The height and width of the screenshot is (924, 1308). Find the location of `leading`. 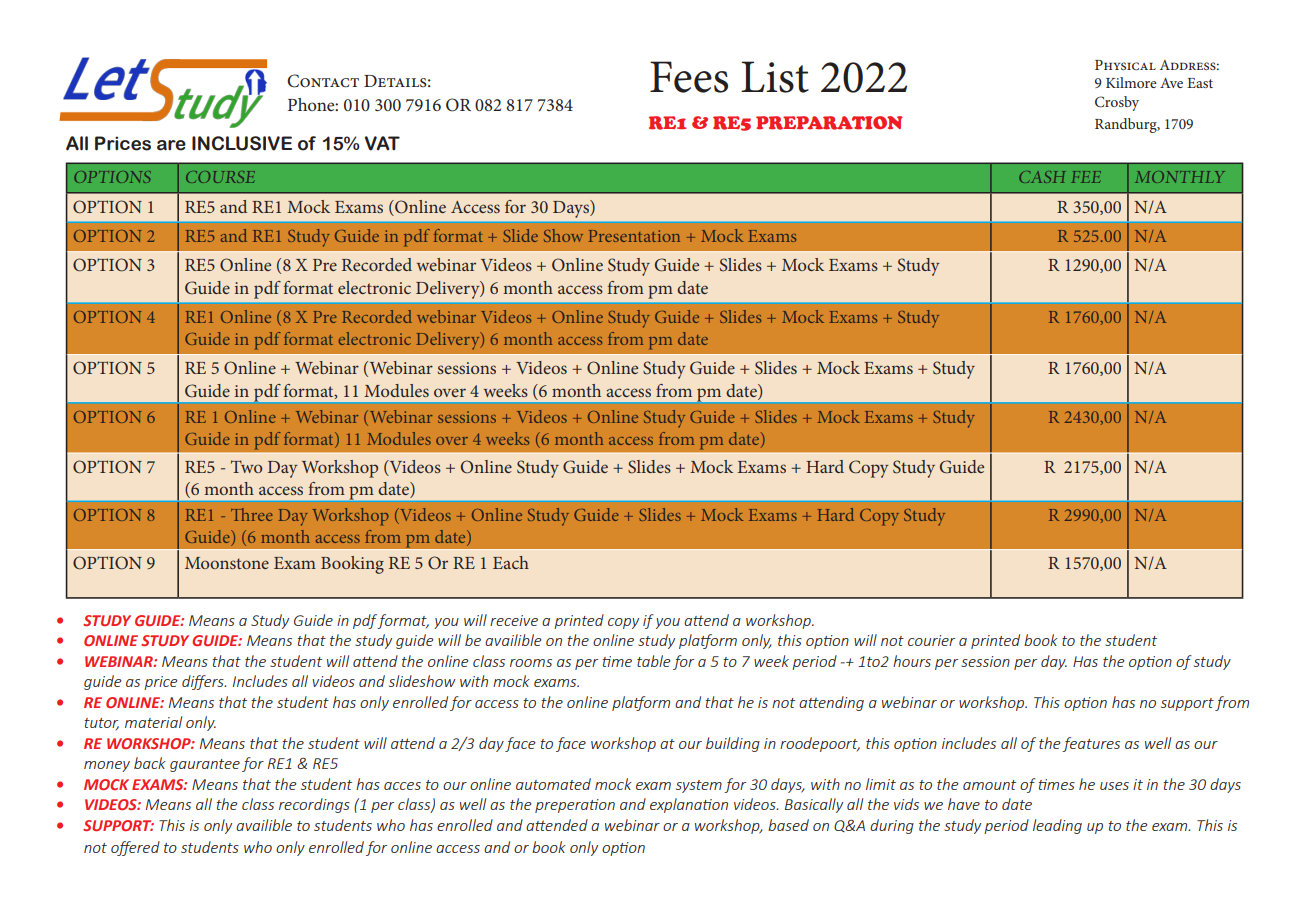

leading is located at coordinates (1057, 826).
